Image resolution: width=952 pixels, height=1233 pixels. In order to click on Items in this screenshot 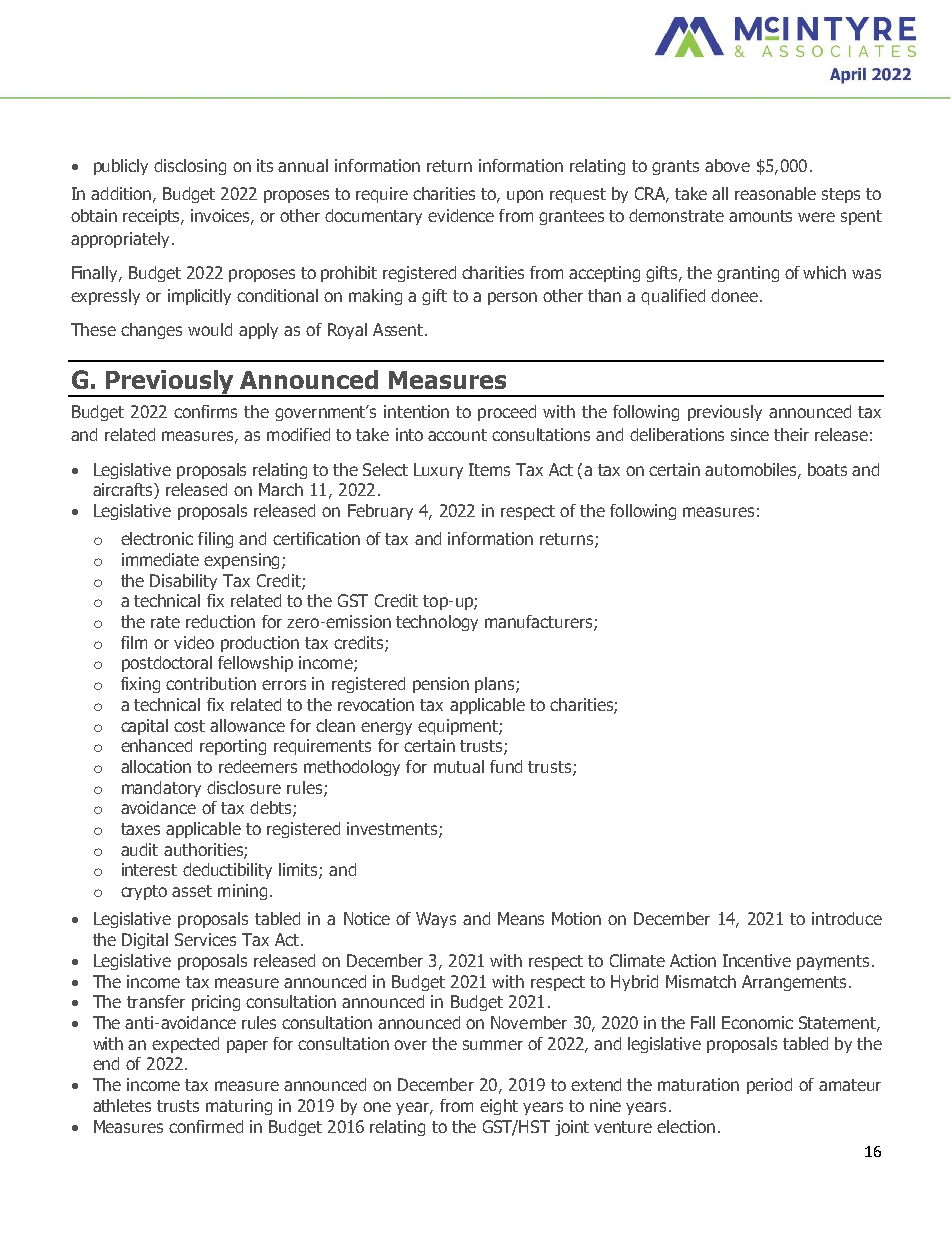, I will do `click(489, 469)`.
